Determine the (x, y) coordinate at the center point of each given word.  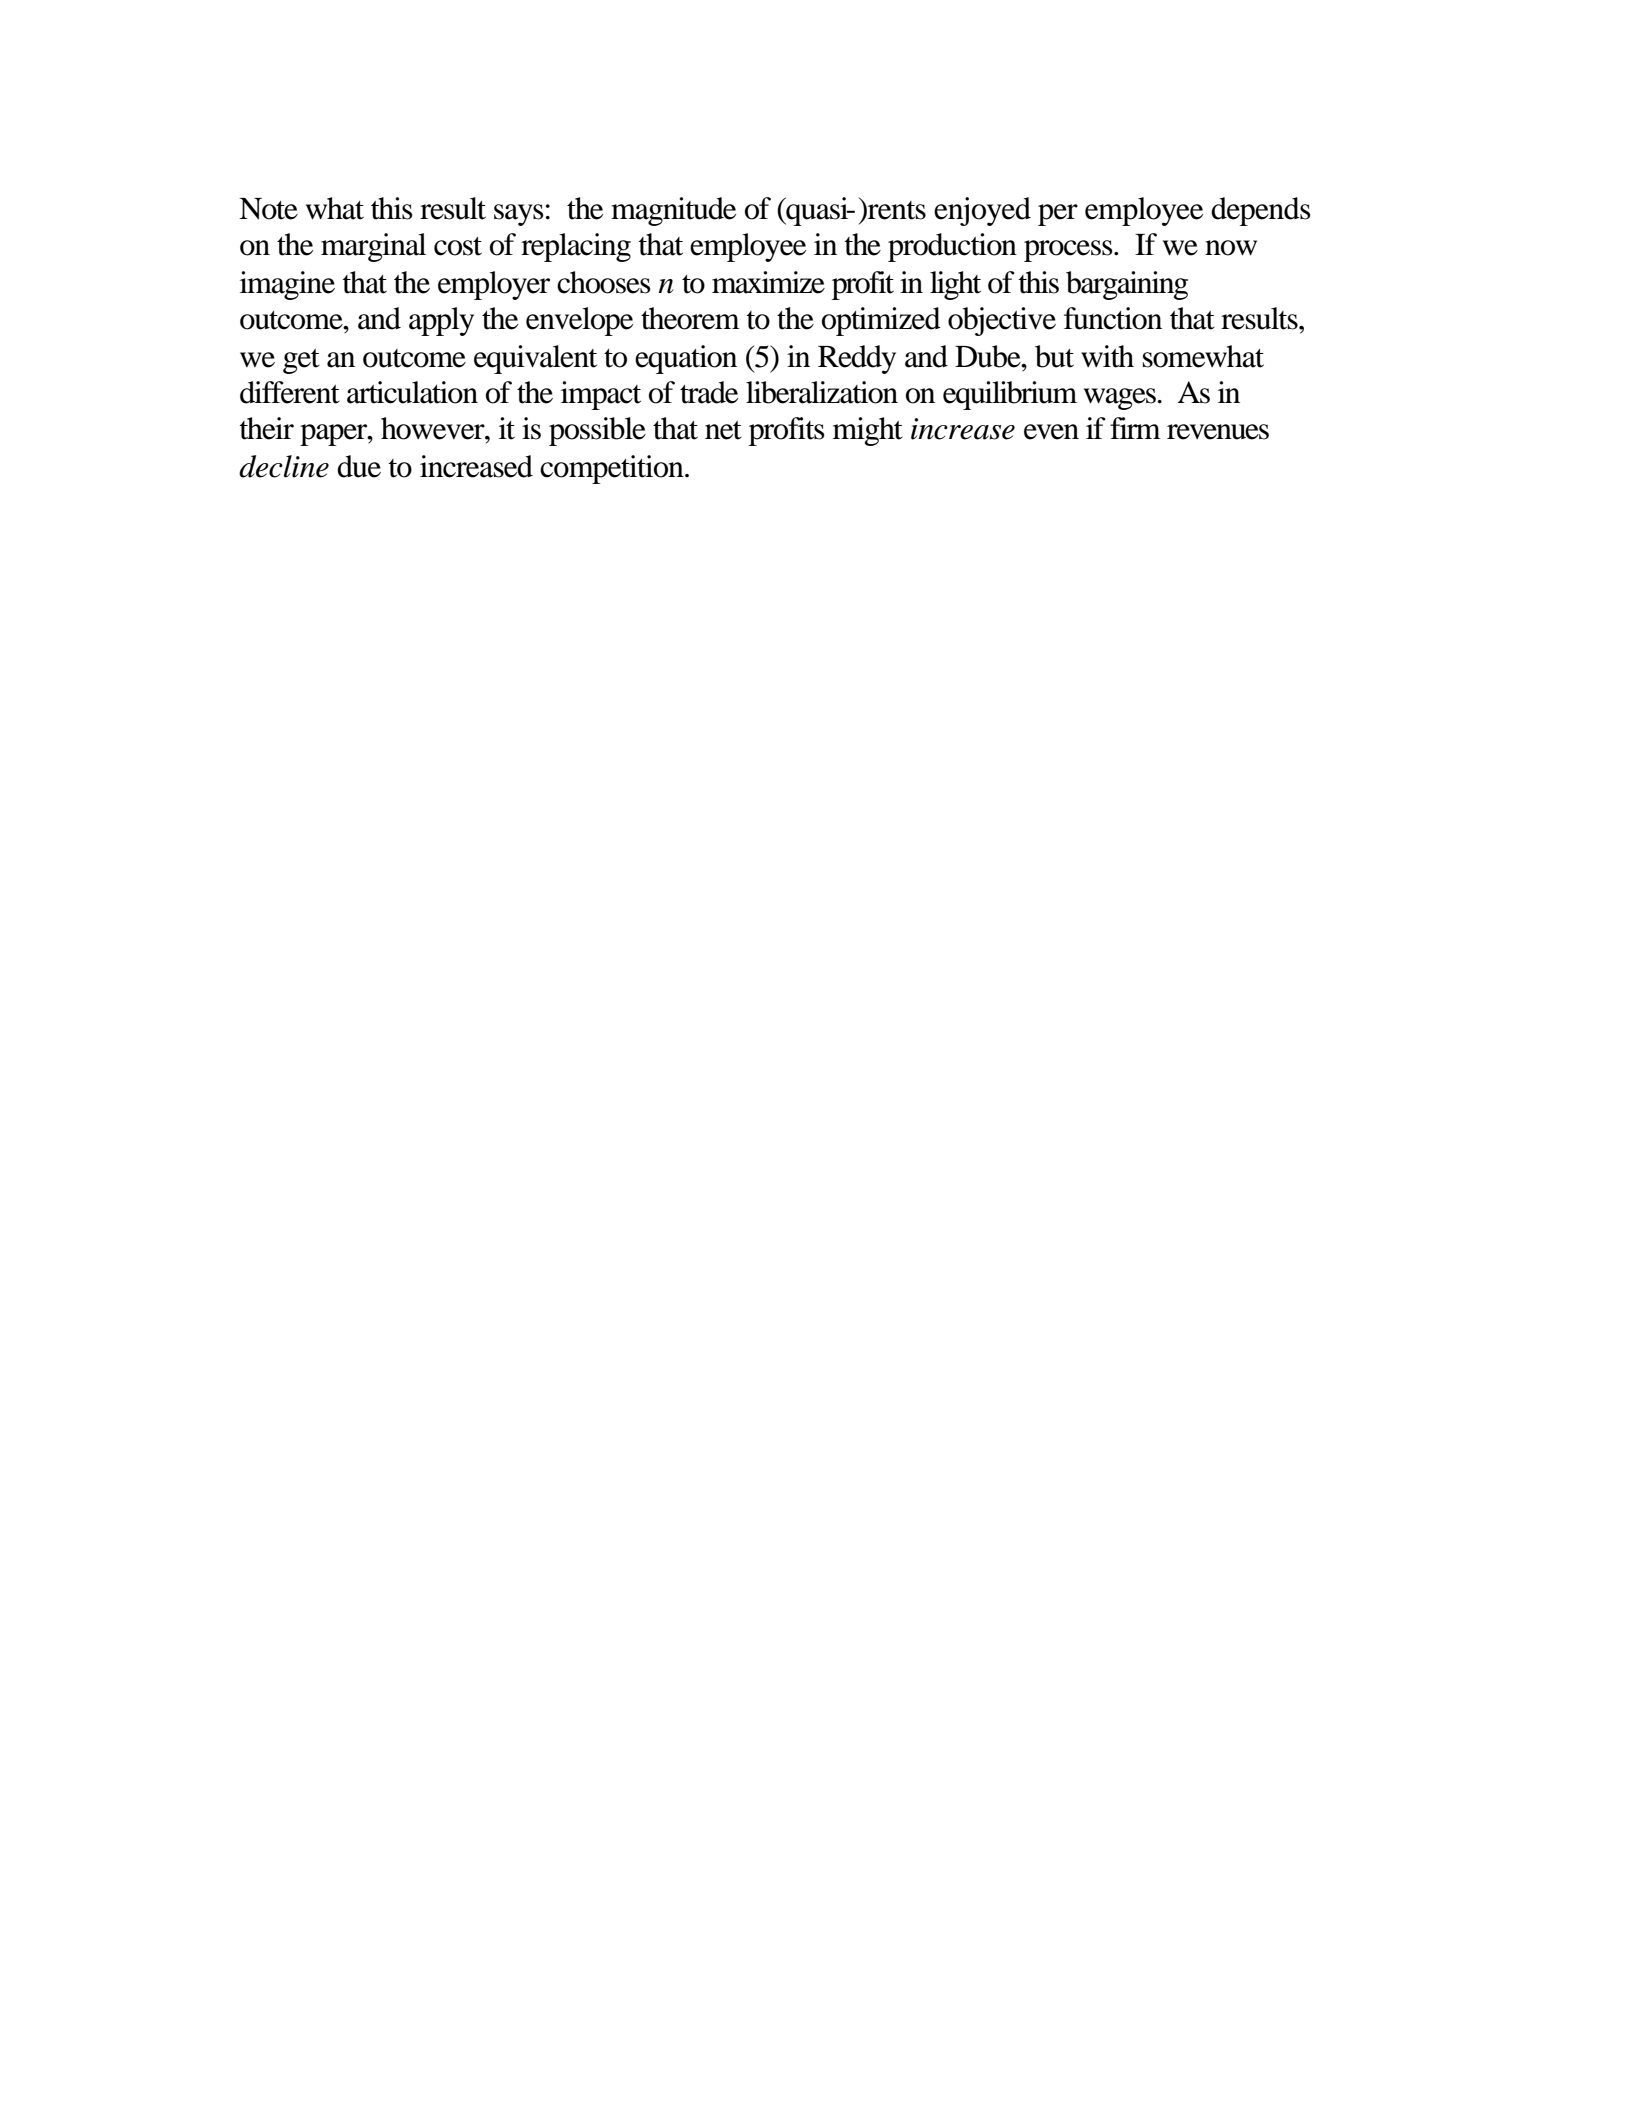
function (1113, 318)
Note (268, 209)
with (1107, 356)
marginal (373, 247)
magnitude (673, 211)
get (301, 361)
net (723, 430)
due (359, 466)
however (434, 428)
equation (686, 359)
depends (1261, 211)
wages (1120, 399)
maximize (768, 282)
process (1069, 251)
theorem (690, 318)
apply (441, 321)
